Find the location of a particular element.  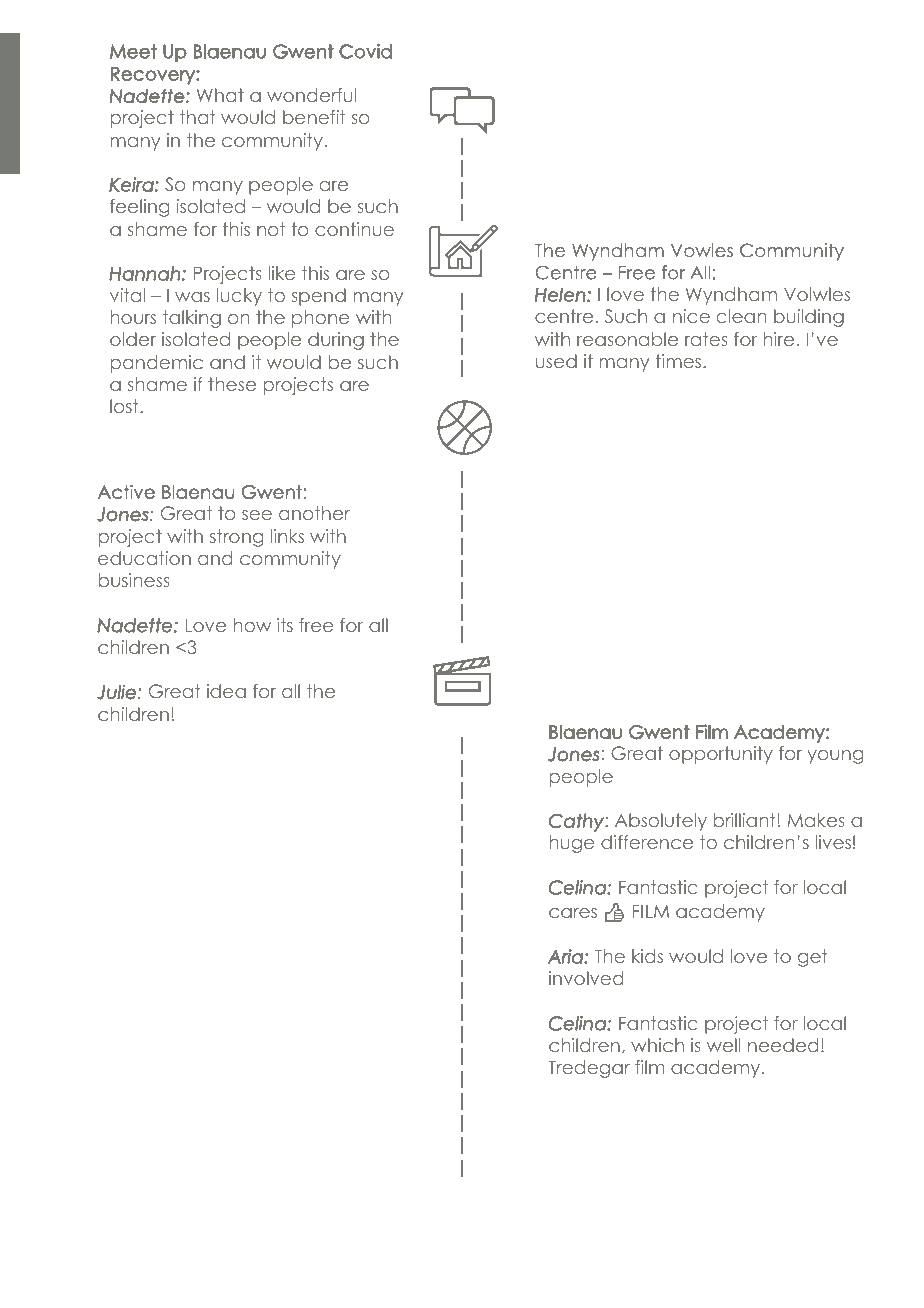

times is located at coordinates (680, 361).
